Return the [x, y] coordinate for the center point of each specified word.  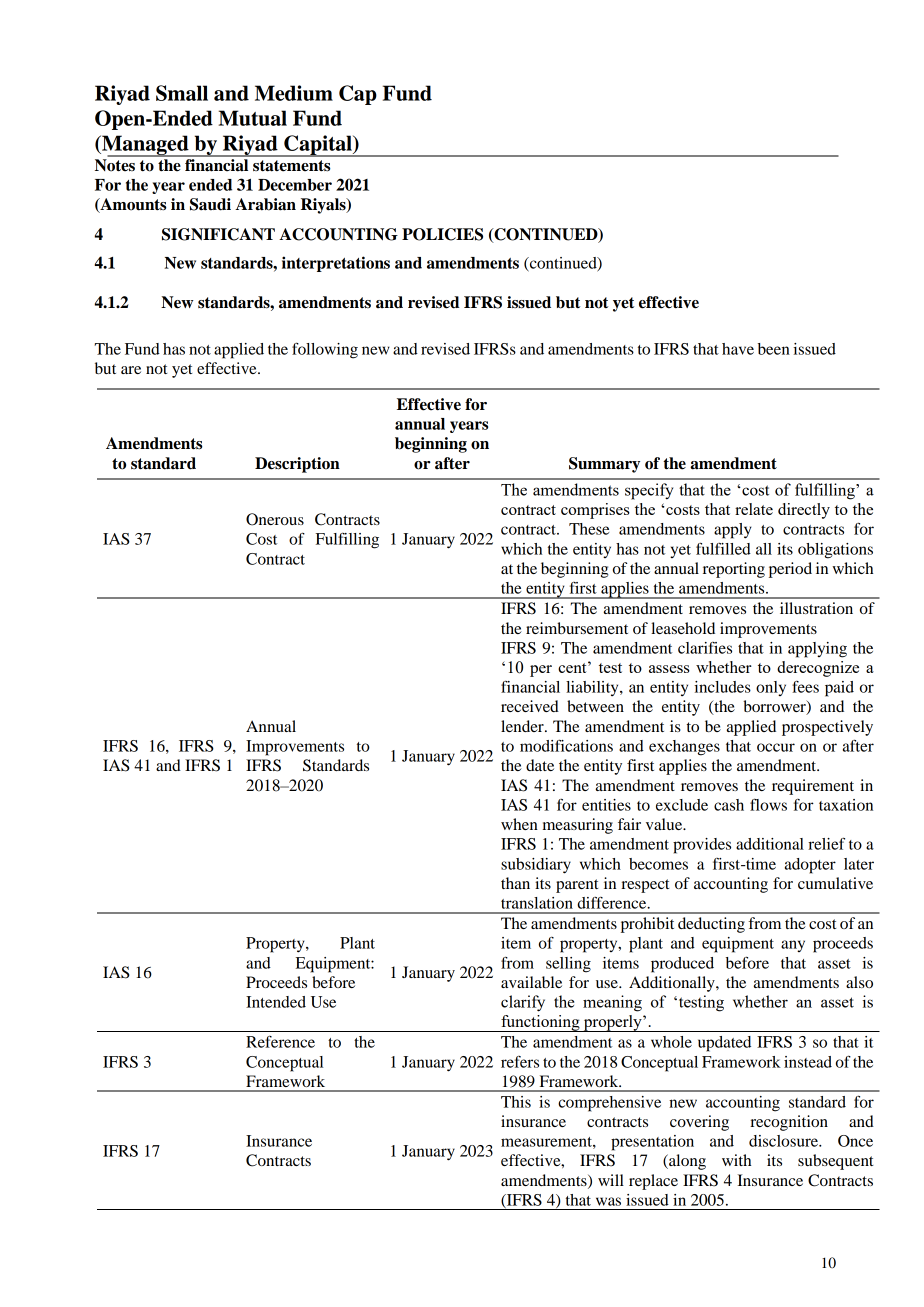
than [515, 883]
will [611, 1180]
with [736, 1160]
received [530, 706]
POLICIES [442, 234]
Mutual [253, 118]
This [516, 1102]
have [738, 349]
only [771, 688]
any [793, 946]
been [774, 349]
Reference [280, 1042]
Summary [604, 465]
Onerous [275, 519]
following [325, 350]
